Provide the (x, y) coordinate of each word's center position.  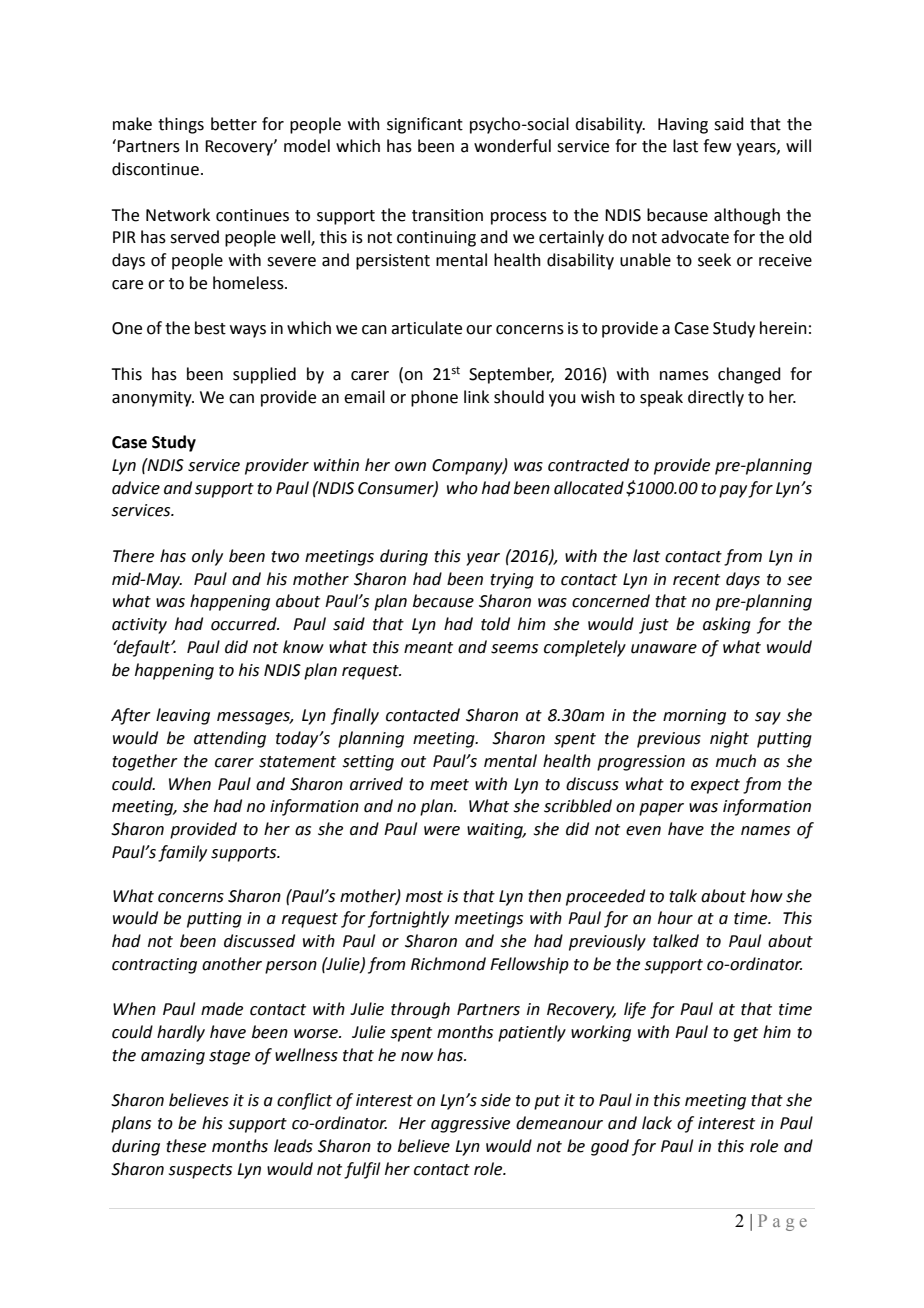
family (182, 853)
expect (715, 786)
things (181, 125)
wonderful (512, 146)
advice (136, 488)
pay (734, 491)
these (186, 1146)
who (462, 488)
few (717, 146)
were (442, 831)
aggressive (470, 1125)
